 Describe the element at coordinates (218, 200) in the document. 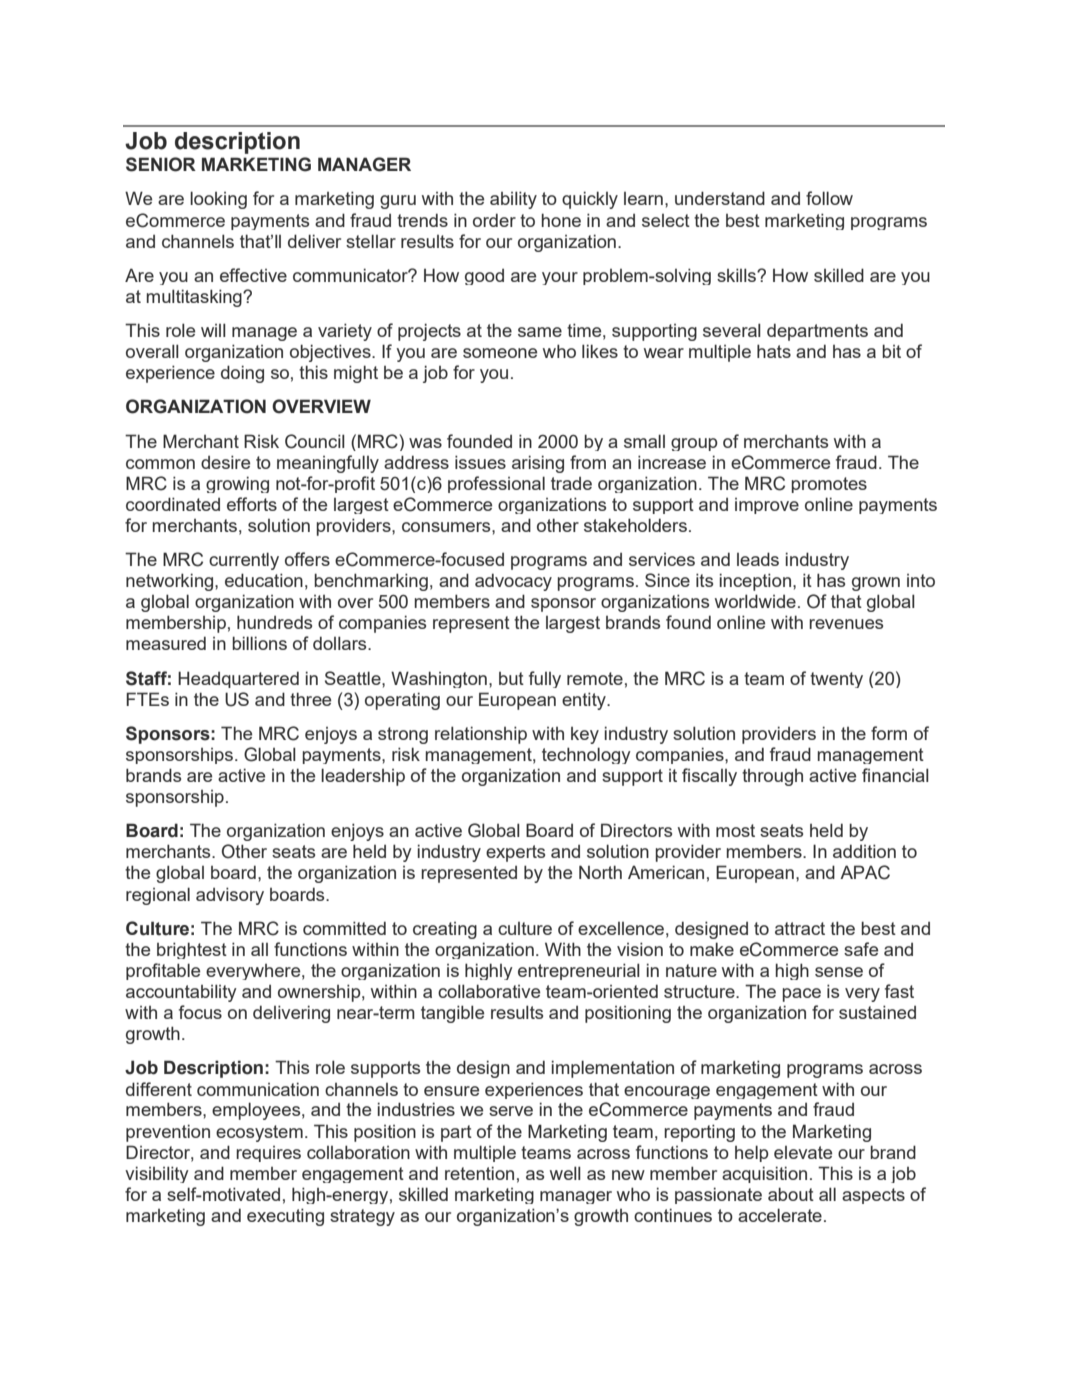

I see `looking` at that location.
